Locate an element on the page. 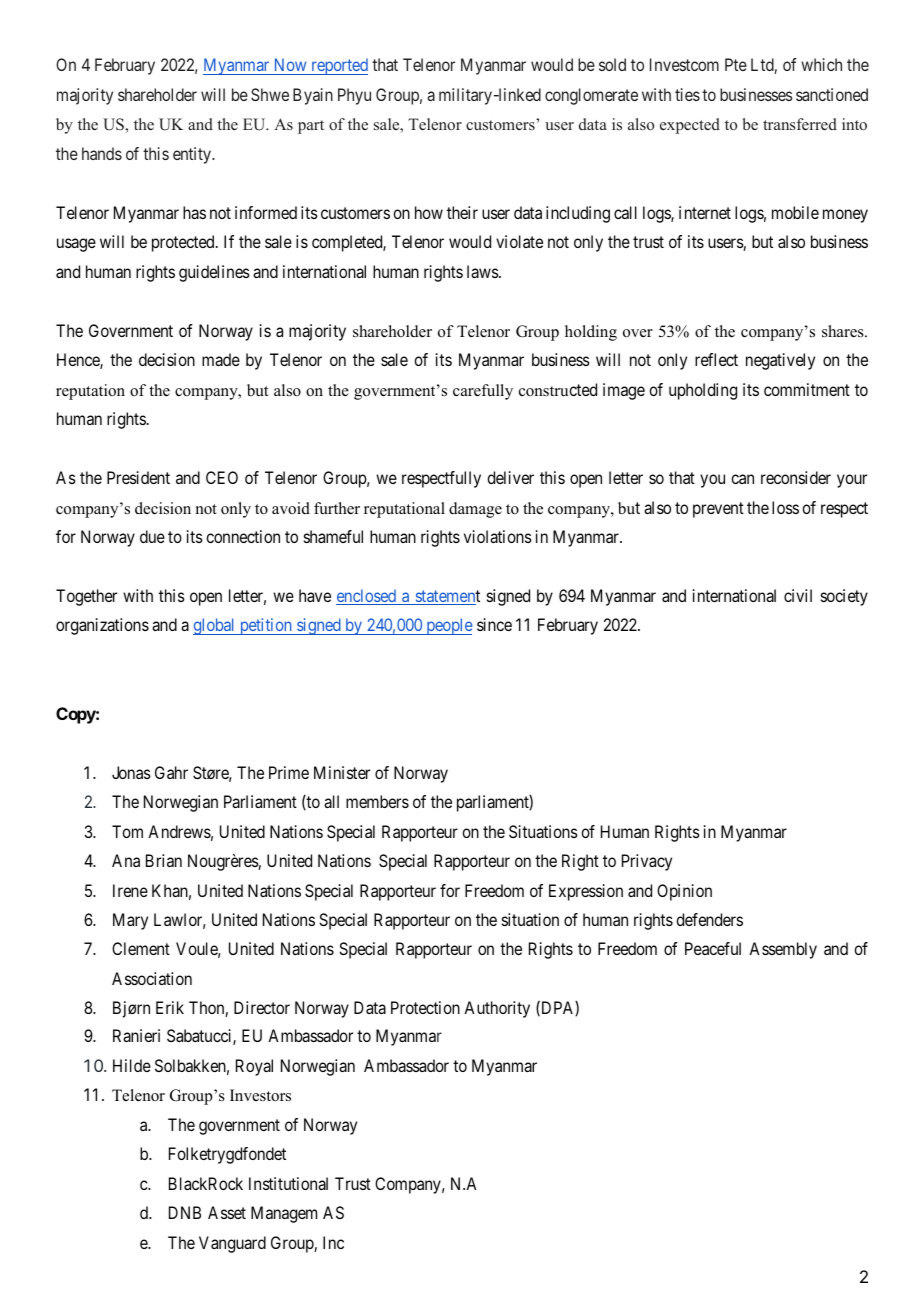 The width and height of the document is (924, 1307). entity is located at coordinates (193, 155).
